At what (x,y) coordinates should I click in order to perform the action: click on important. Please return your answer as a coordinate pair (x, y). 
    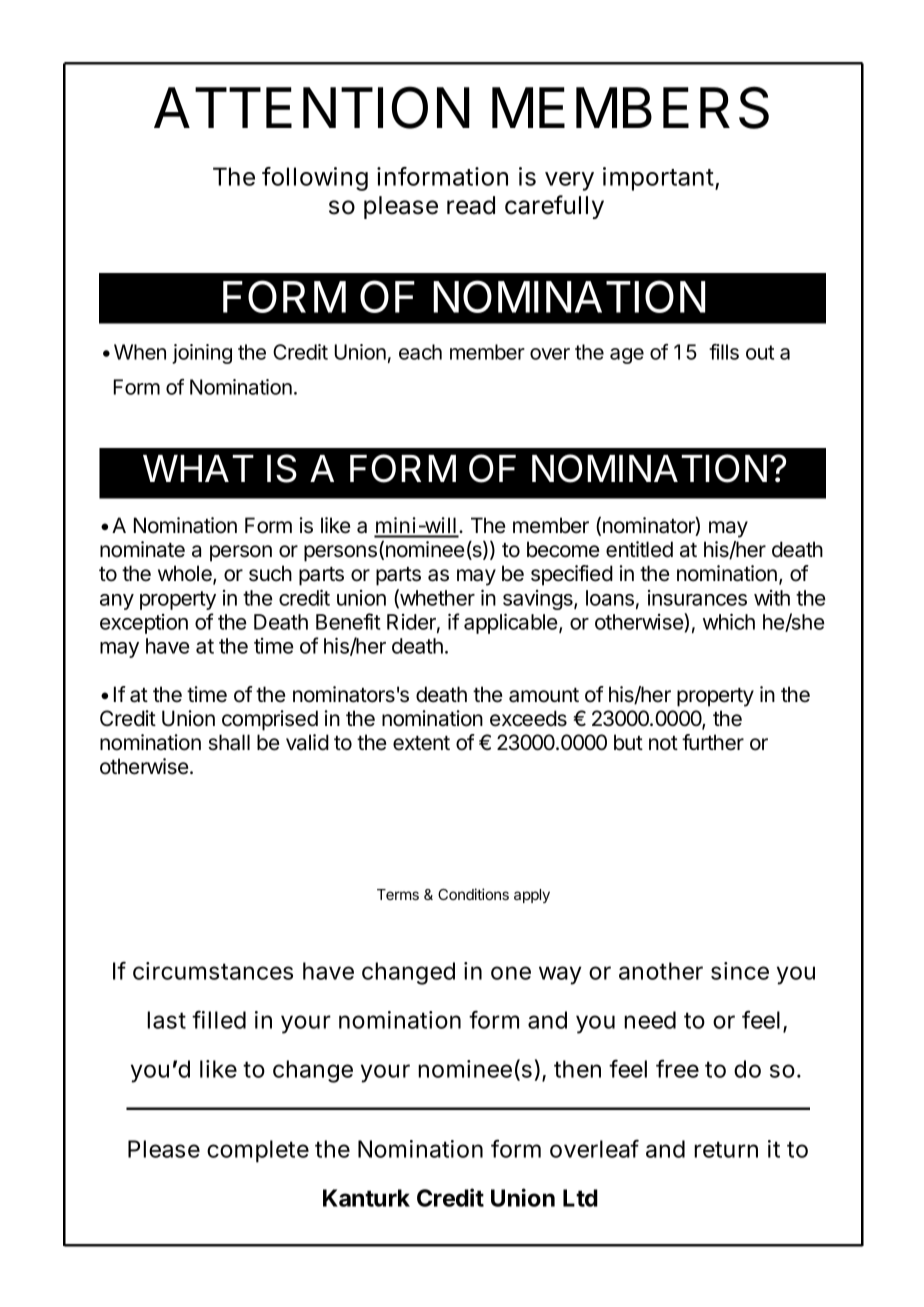
    Looking at the image, I should click on (658, 179).
